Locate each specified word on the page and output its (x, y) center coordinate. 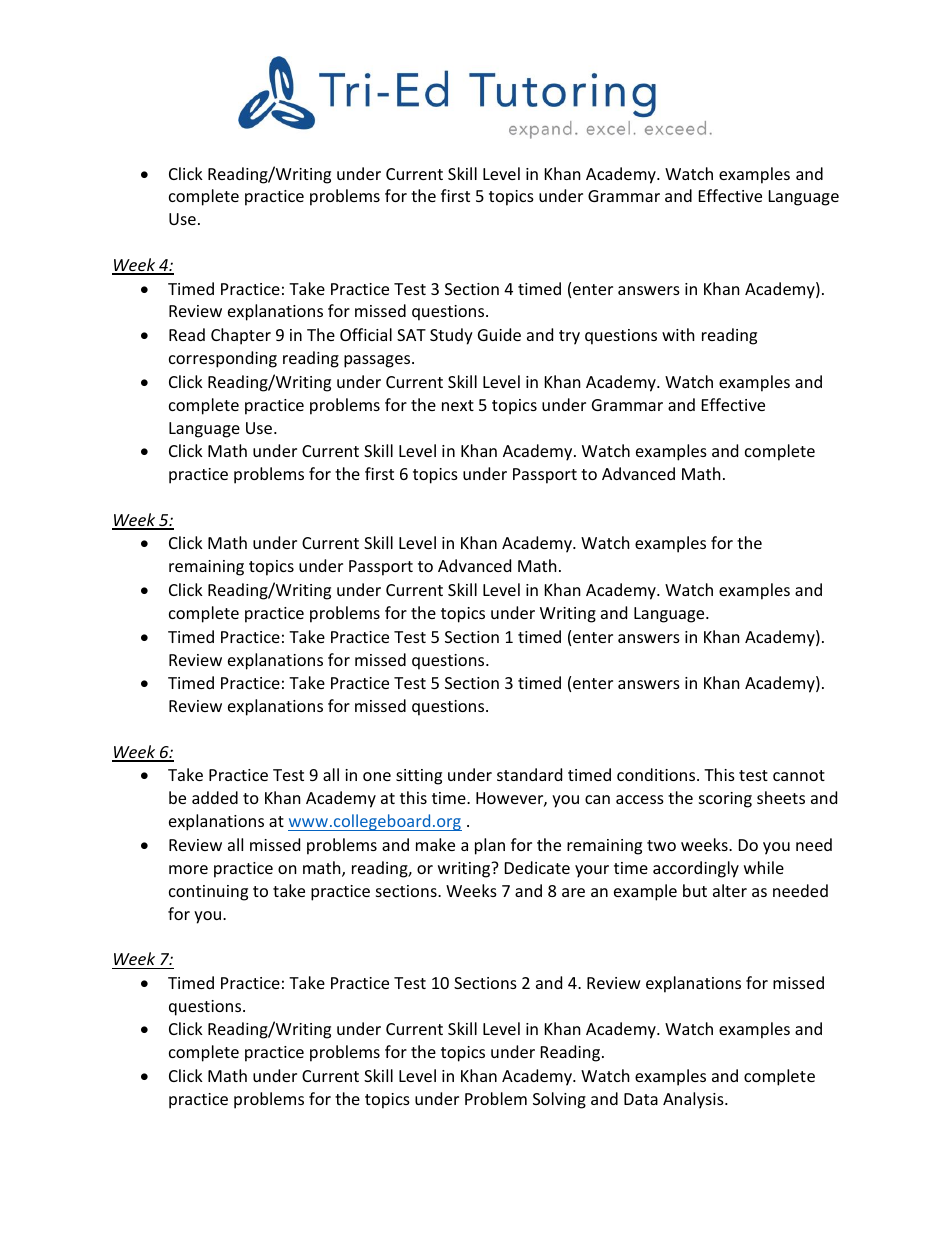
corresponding (223, 359)
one (377, 776)
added (215, 797)
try (569, 337)
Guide (499, 334)
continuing (208, 893)
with (678, 334)
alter (730, 890)
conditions (657, 774)
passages (378, 361)
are (573, 892)
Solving (559, 1100)
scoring (725, 800)
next (458, 405)
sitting (419, 777)
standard (529, 774)
